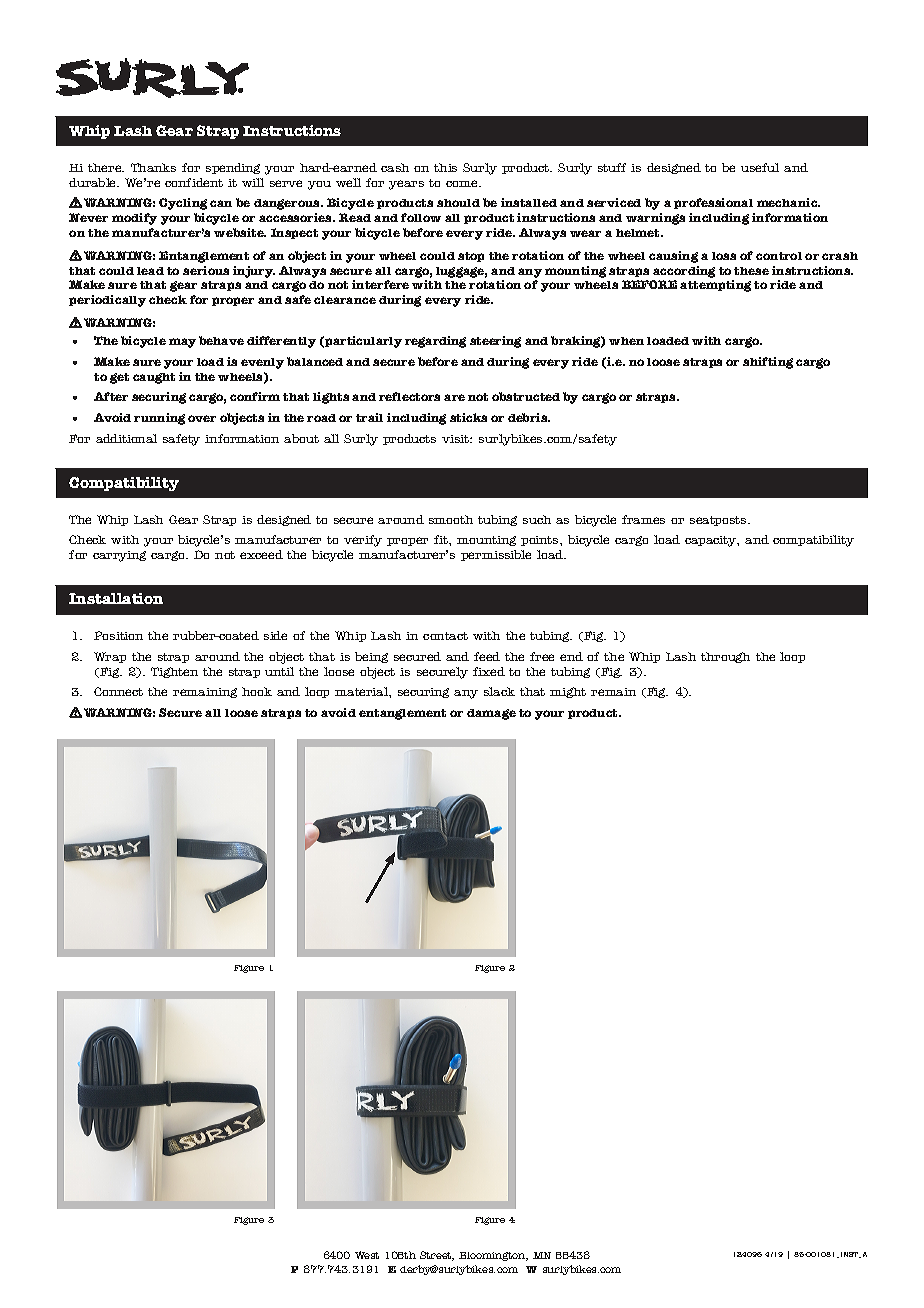  I want to click on Cycling, so click(183, 204).
